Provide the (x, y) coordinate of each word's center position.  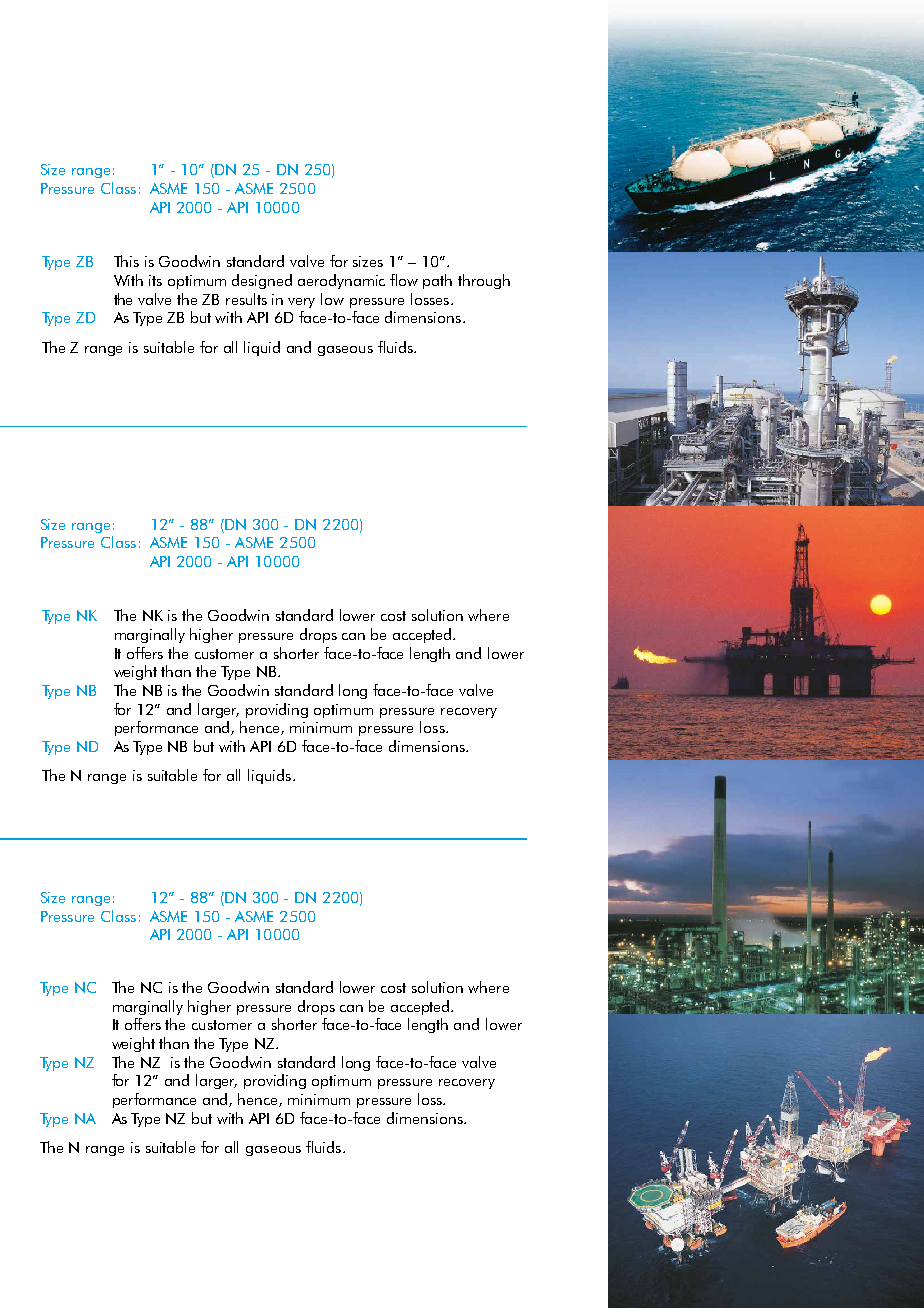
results (246, 299)
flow (404, 280)
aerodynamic (341, 281)
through (484, 281)
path (437, 281)
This (126, 261)
